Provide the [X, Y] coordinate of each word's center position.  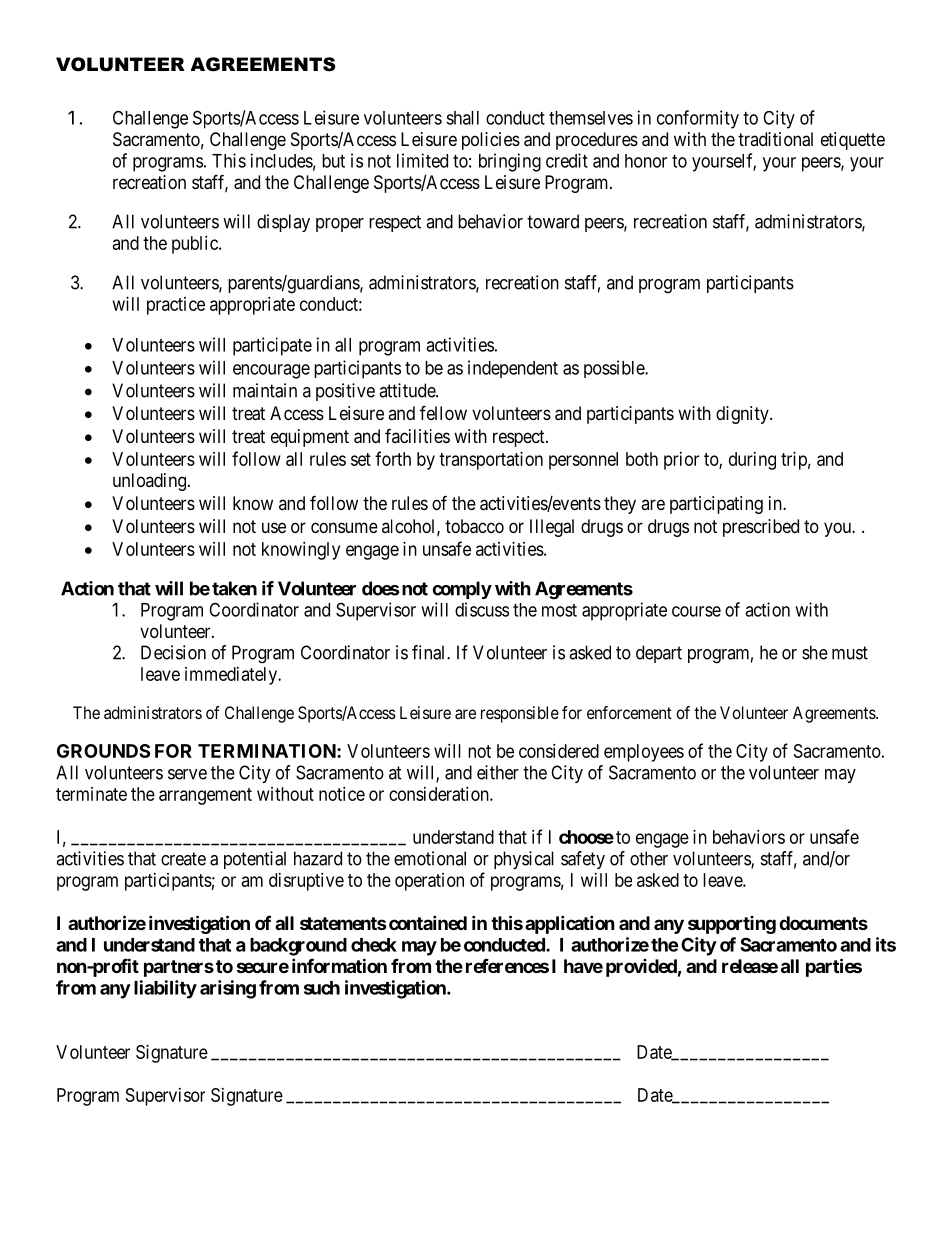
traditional [775, 139]
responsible [520, 714]
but [333, 161]
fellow [443, 412]
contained [428, 922]
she [815, 652]
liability [165, 989]
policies [491, 141]
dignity [743, 415]
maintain [265, 390]
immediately [232, 676]
